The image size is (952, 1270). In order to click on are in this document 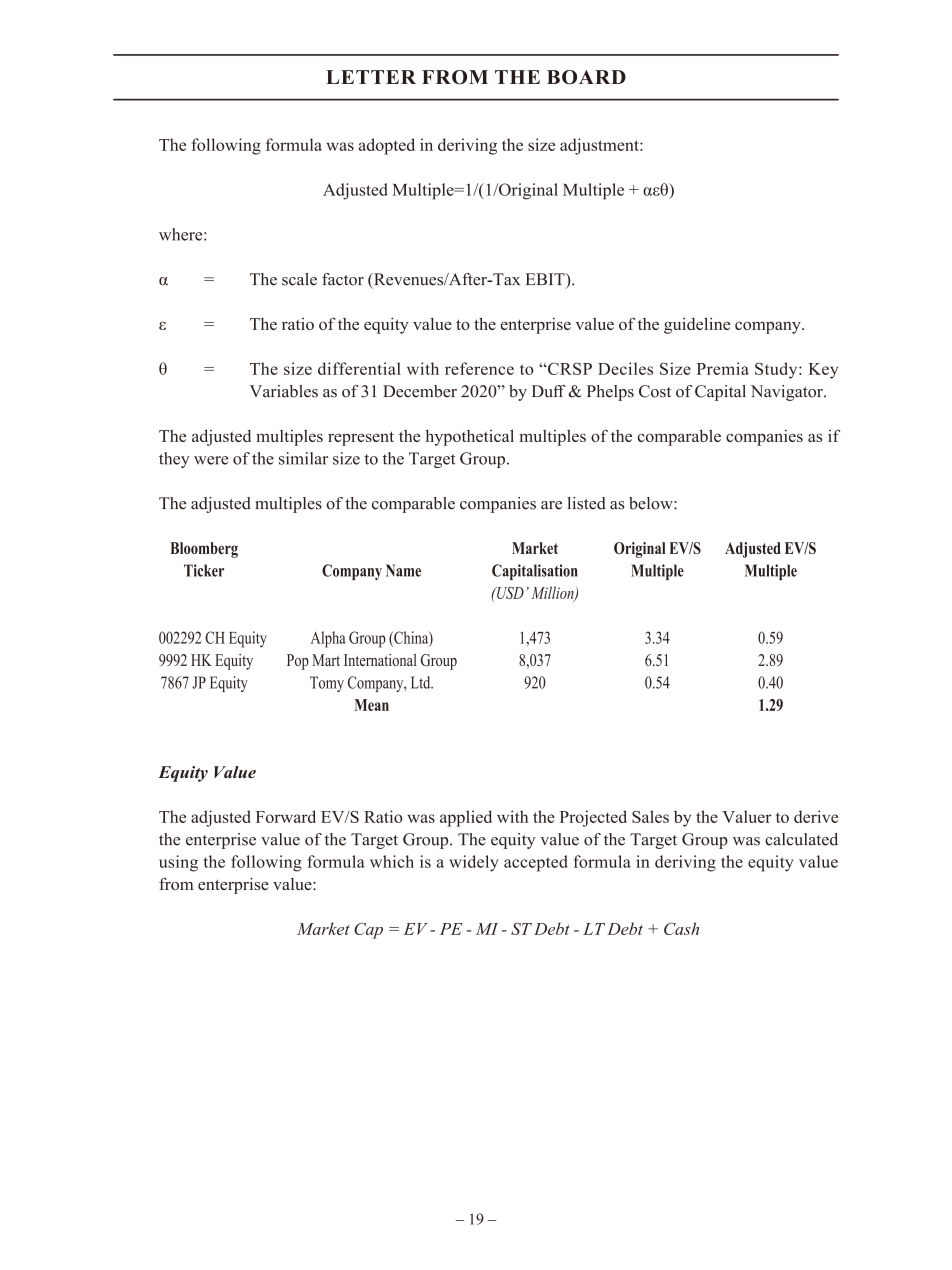, I will do `click(551, 505)`.
